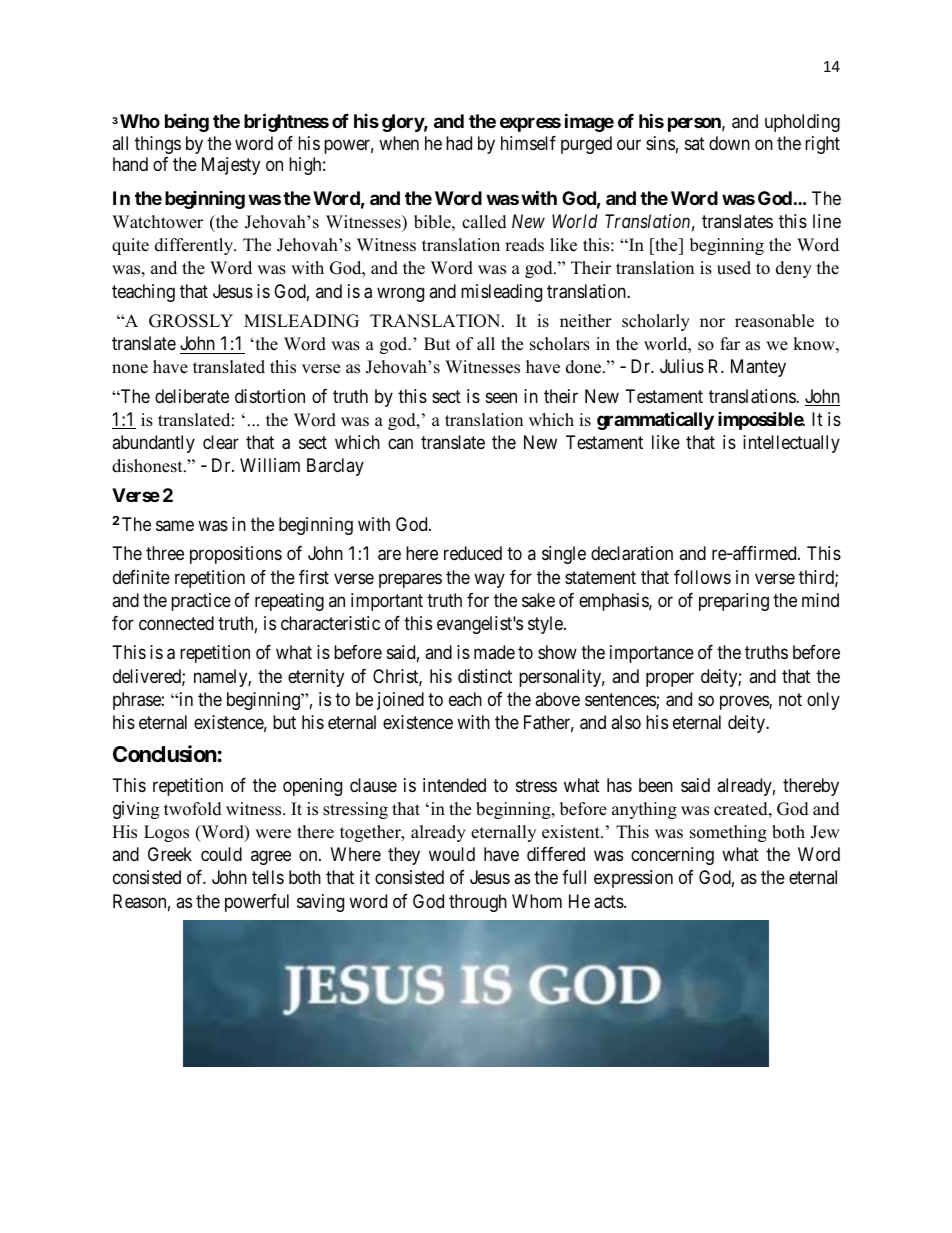 This document has height=1233, width=952. Describe the element at coordinates (672, 856) in the document. I see `concerning` at that location.
